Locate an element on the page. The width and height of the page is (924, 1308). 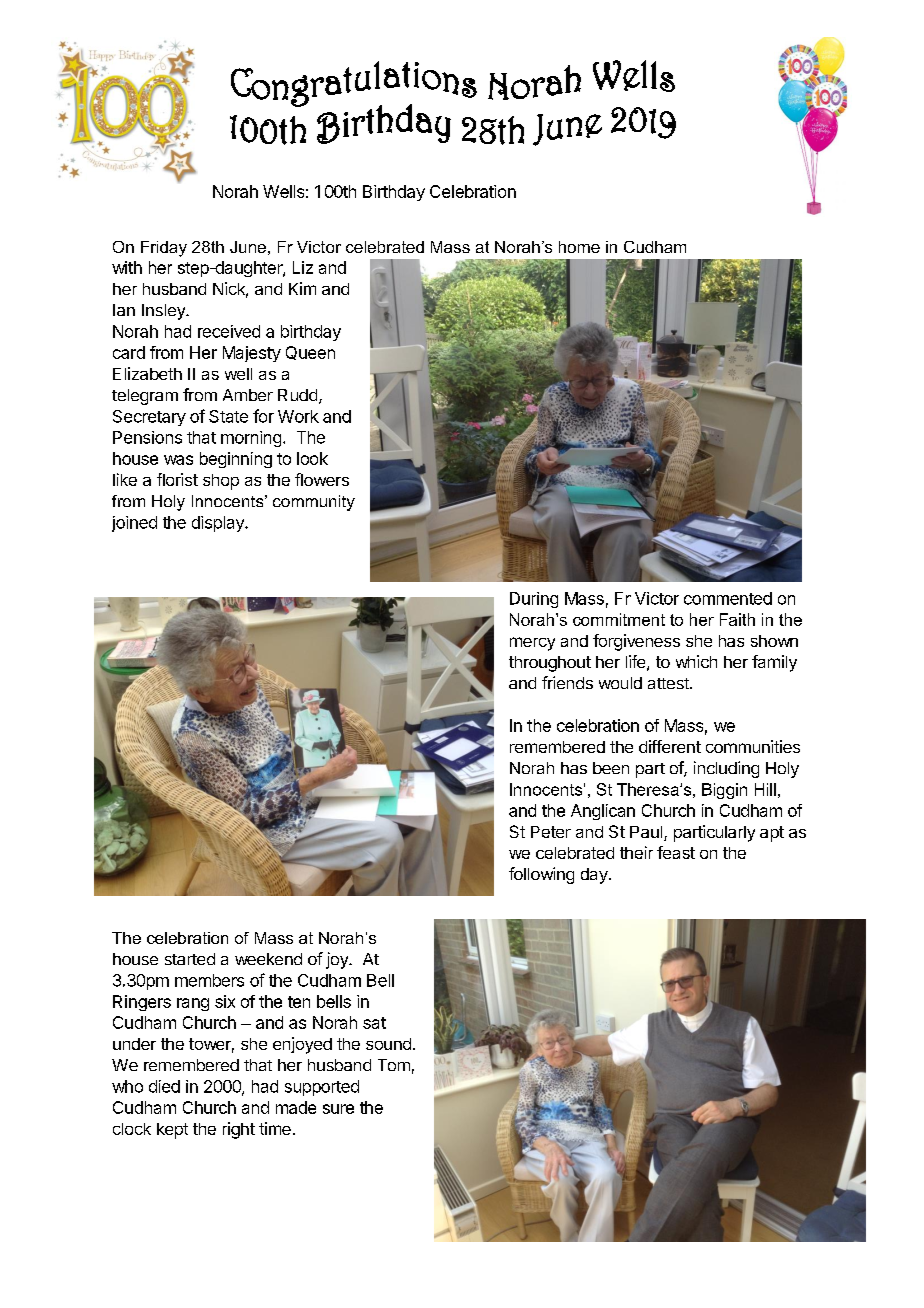
attest is located at coordinates (669, 683).
